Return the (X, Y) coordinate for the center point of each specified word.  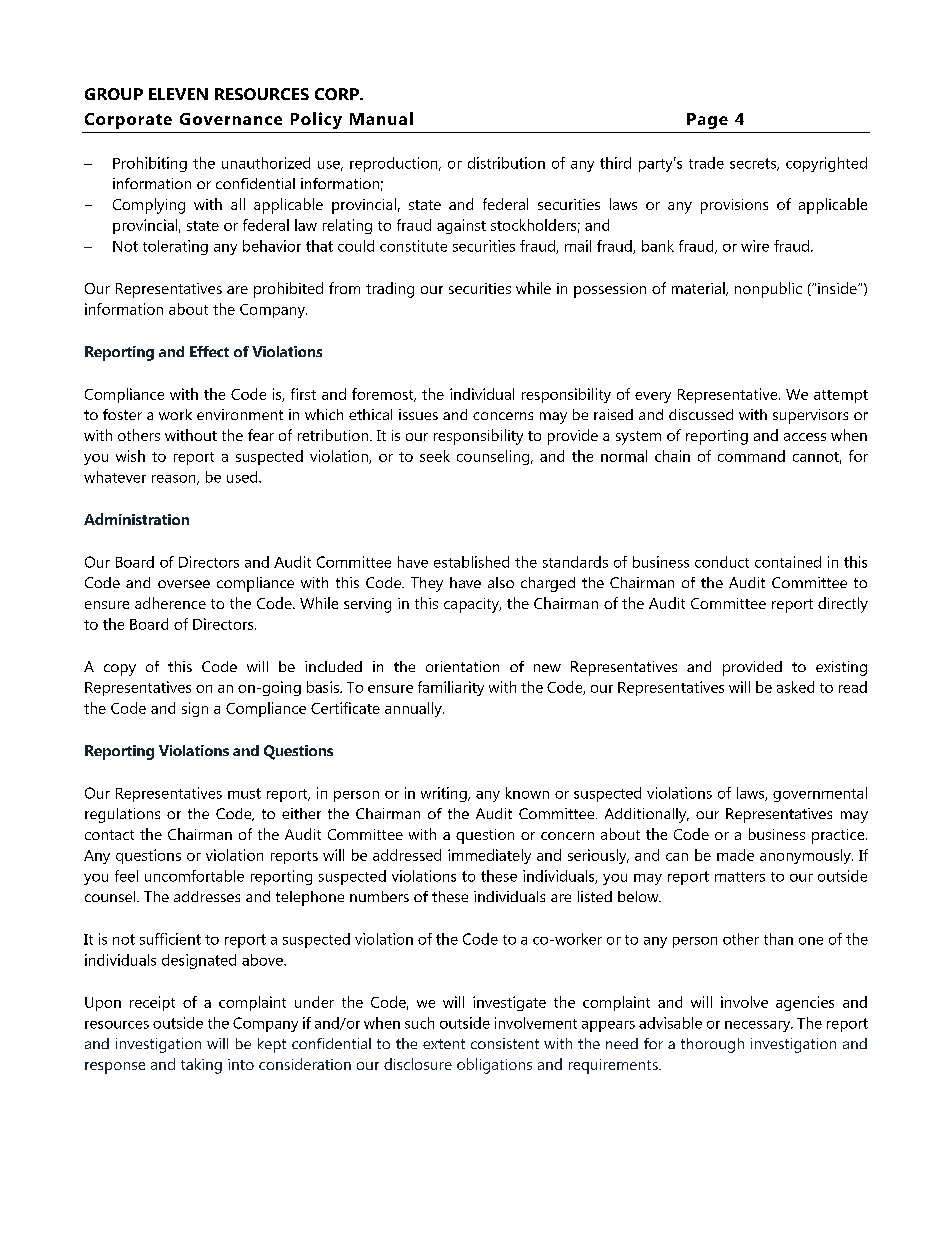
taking (201, 1066)
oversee (184, 584)
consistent (505, 1043)
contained (788, 562)
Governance (231, 119)
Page (707, 121)
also (501, 582)
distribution (506, 163)
